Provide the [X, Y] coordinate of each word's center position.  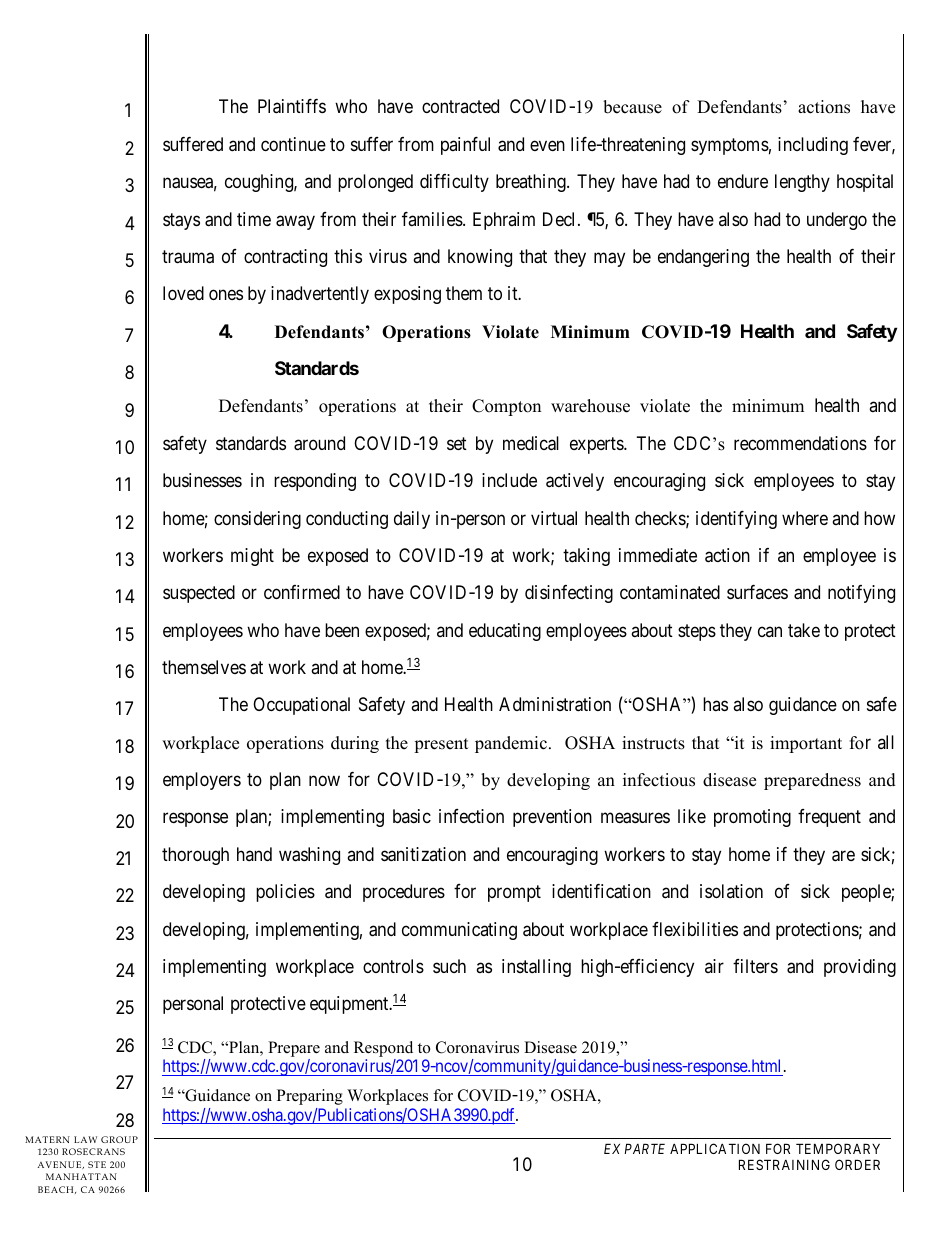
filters [755, 966]
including [813, 146]
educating [505, 632]
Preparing [310, 1097]
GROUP [119, 1139]
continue [293, 144]
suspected [199, 594]
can [770, 631]
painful [465, 146]
